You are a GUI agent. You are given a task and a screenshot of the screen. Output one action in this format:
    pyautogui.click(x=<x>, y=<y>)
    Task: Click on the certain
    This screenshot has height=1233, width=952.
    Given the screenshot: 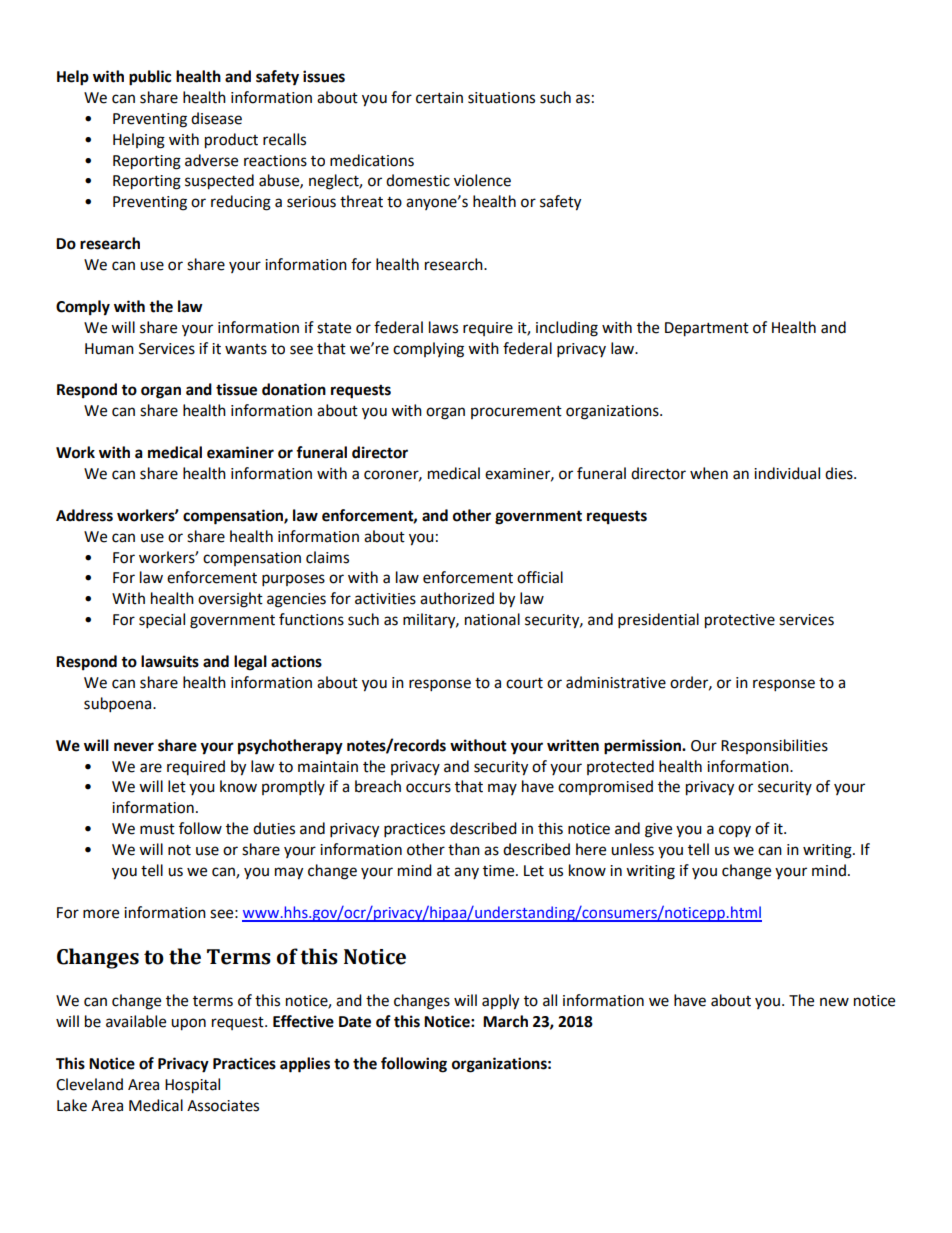 What is the action you would take?
    pyautogui.click(x=439, y=98)
